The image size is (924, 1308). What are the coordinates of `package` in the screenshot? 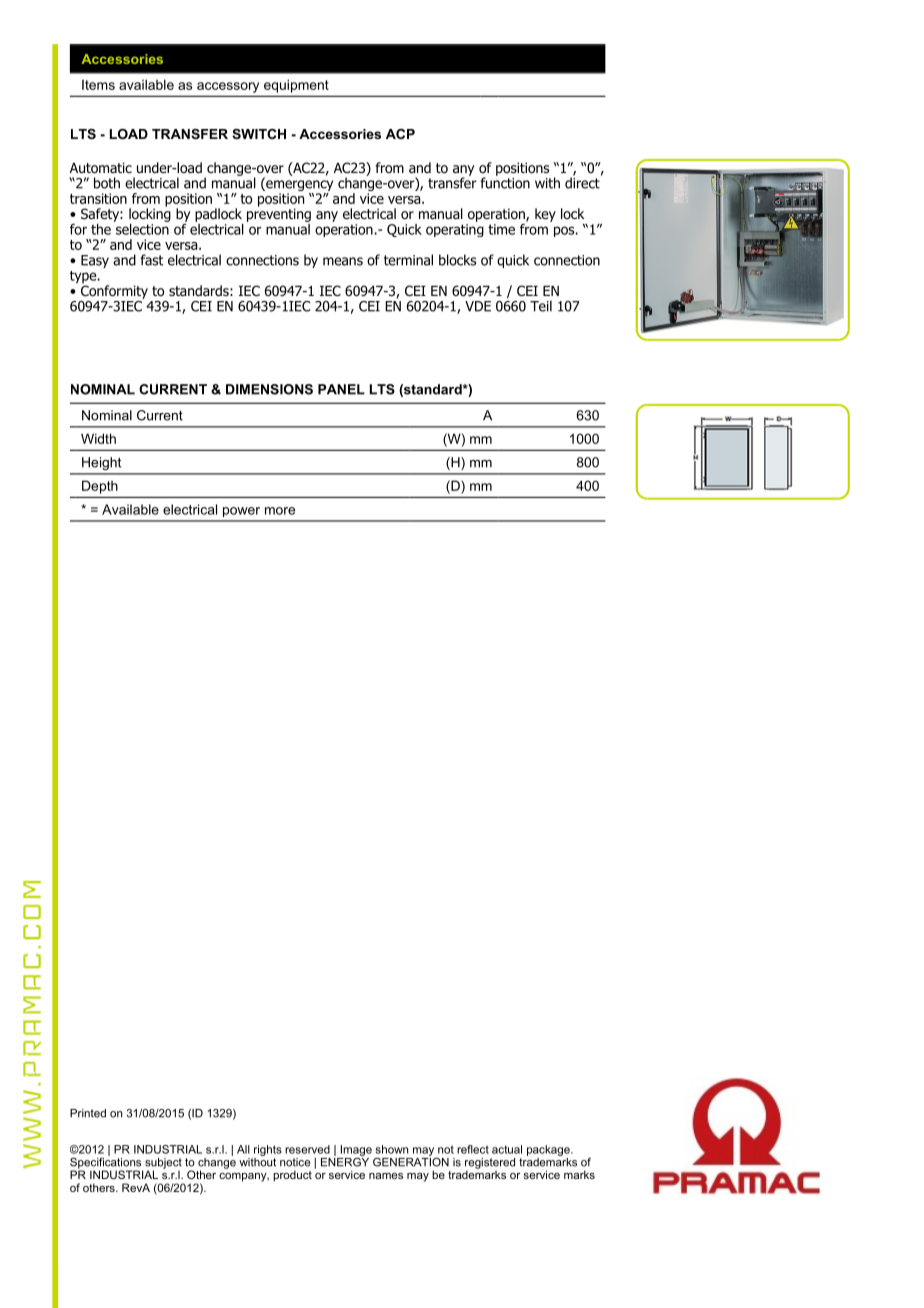 It's located at (549, 1150).
